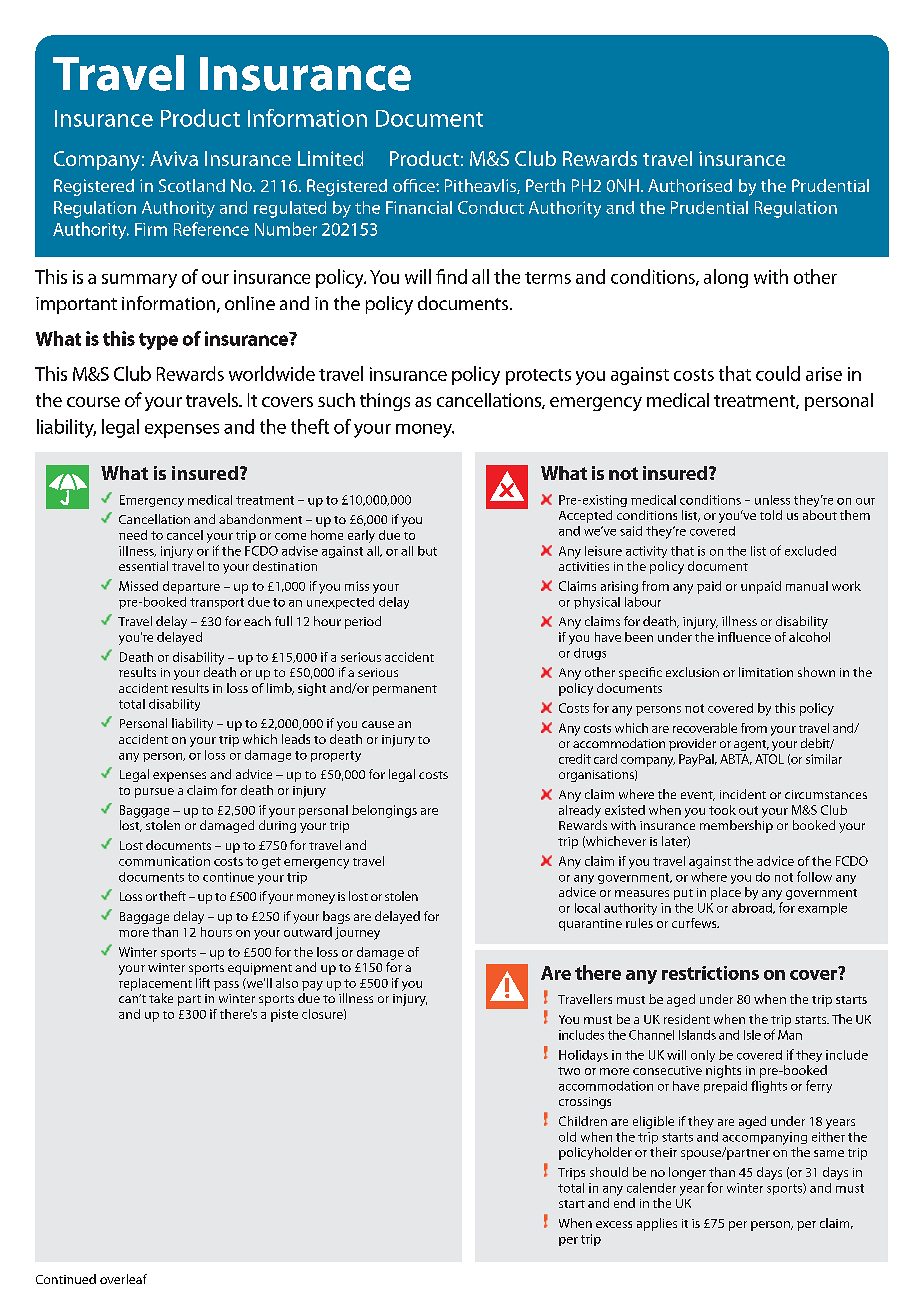 This screenshot has height=1308, width=924. Describe the element at coordinates (415, 185) in the screenshot. I see `office` at that location.
